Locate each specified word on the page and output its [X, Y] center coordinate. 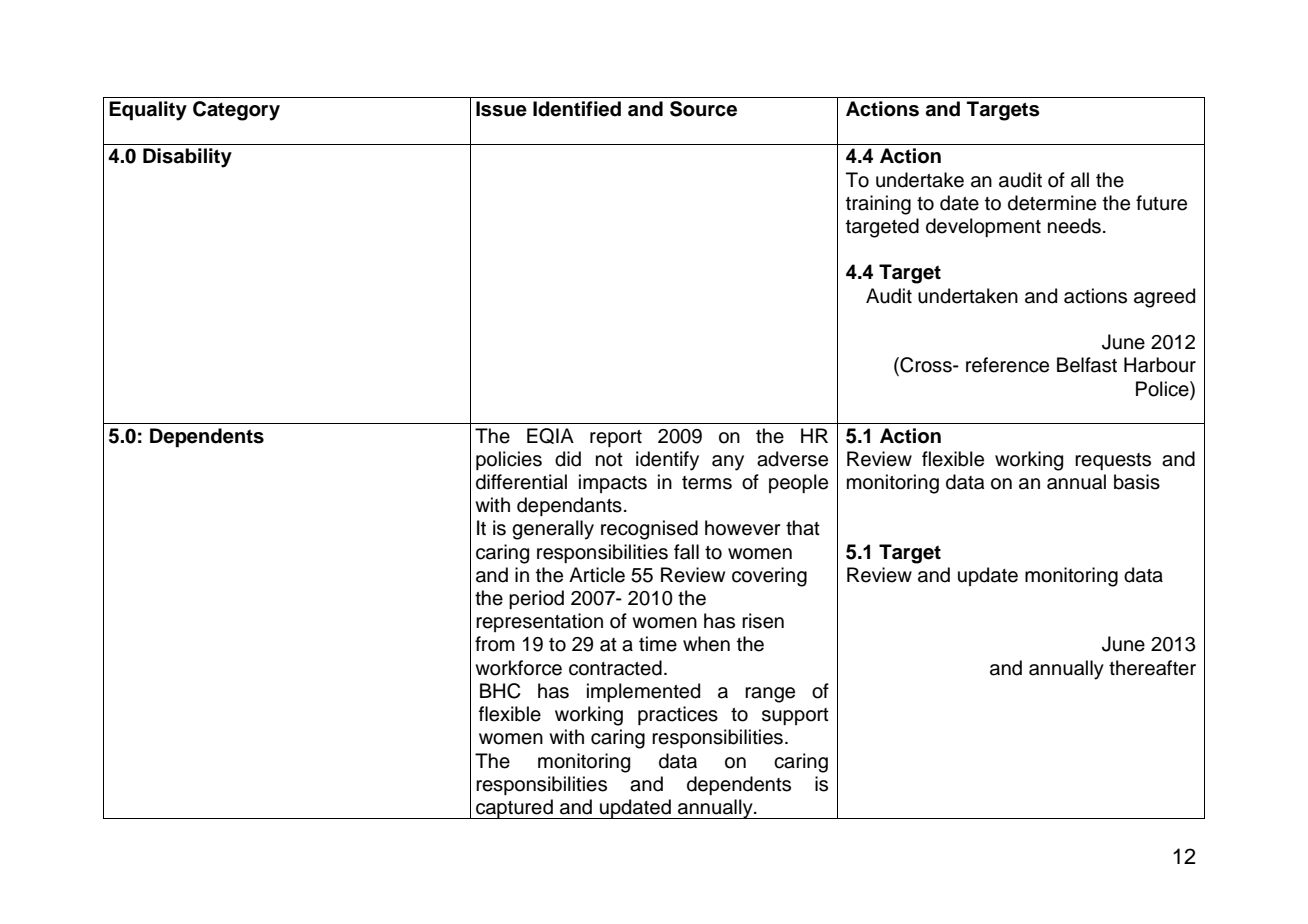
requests [1113, 461]
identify [667, 461]
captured [514, 809]
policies [509, 460]
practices [678, 715]
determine [1052, 203]
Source [703, 109]
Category [236, 111]
